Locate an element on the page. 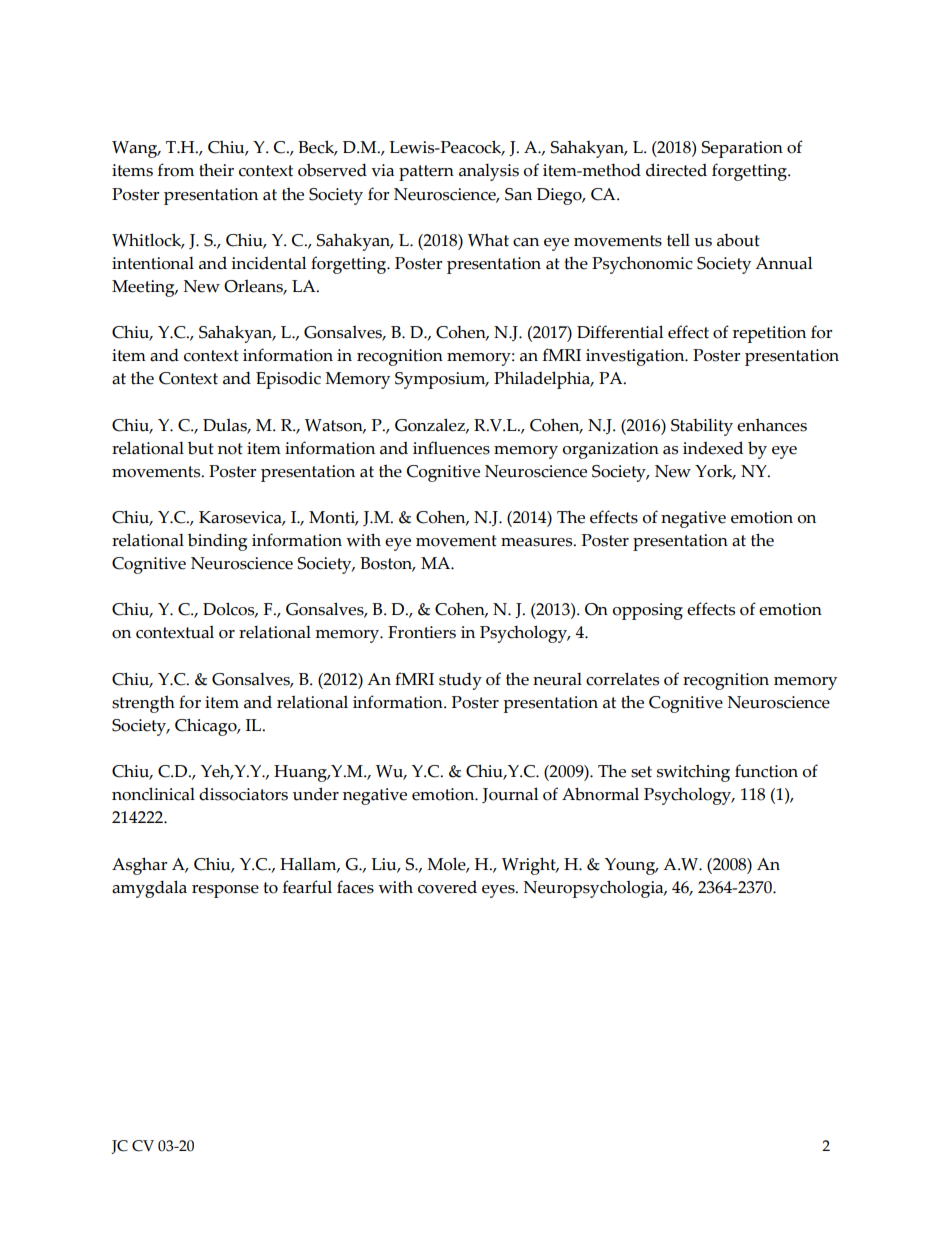 The height and width of the image is (1233, 952). their is located at coordinates (216, 170).
